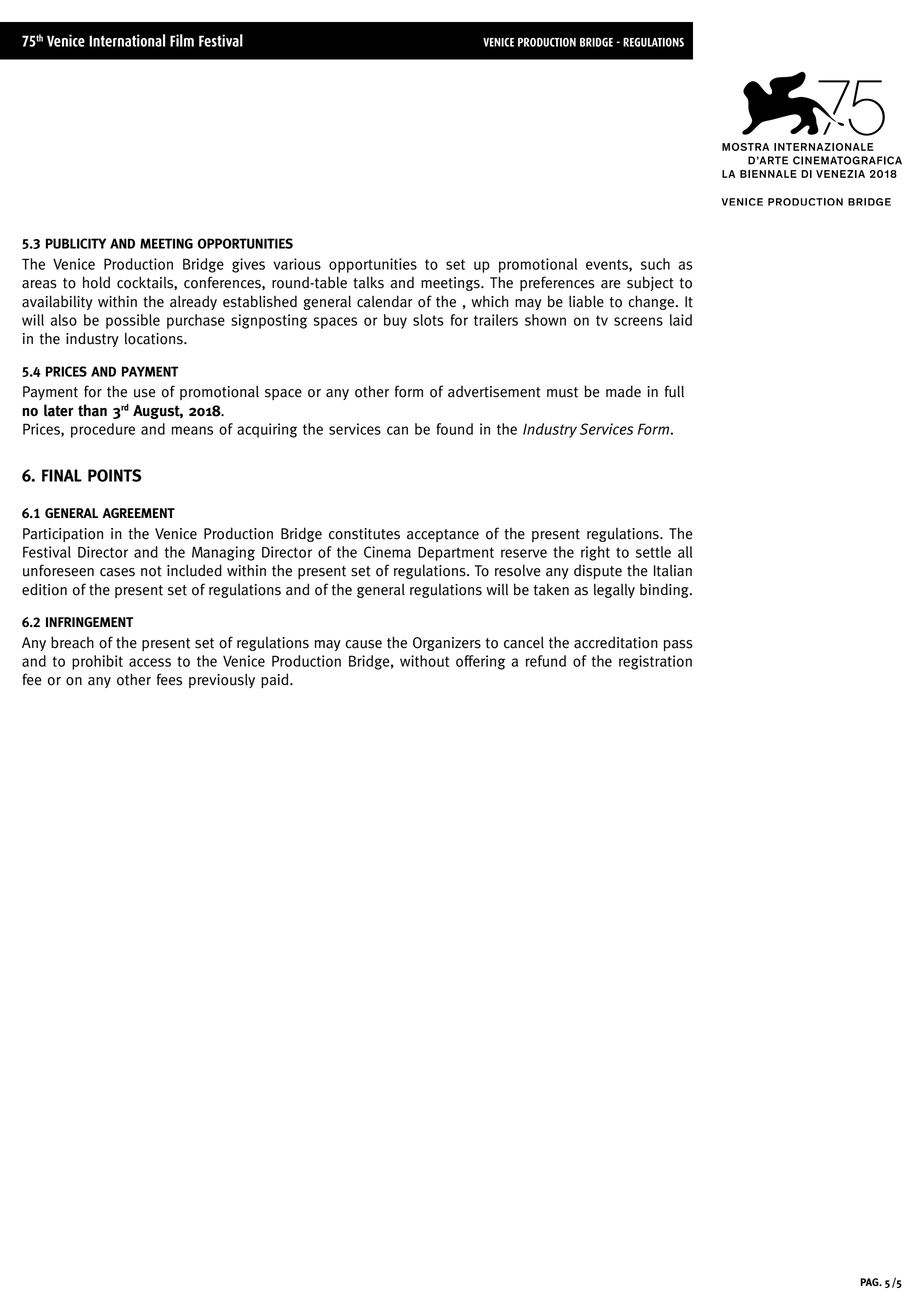  What do you see at coordinates (623, 391) in the image?
I see `made` at bounding box center [623, 391].
